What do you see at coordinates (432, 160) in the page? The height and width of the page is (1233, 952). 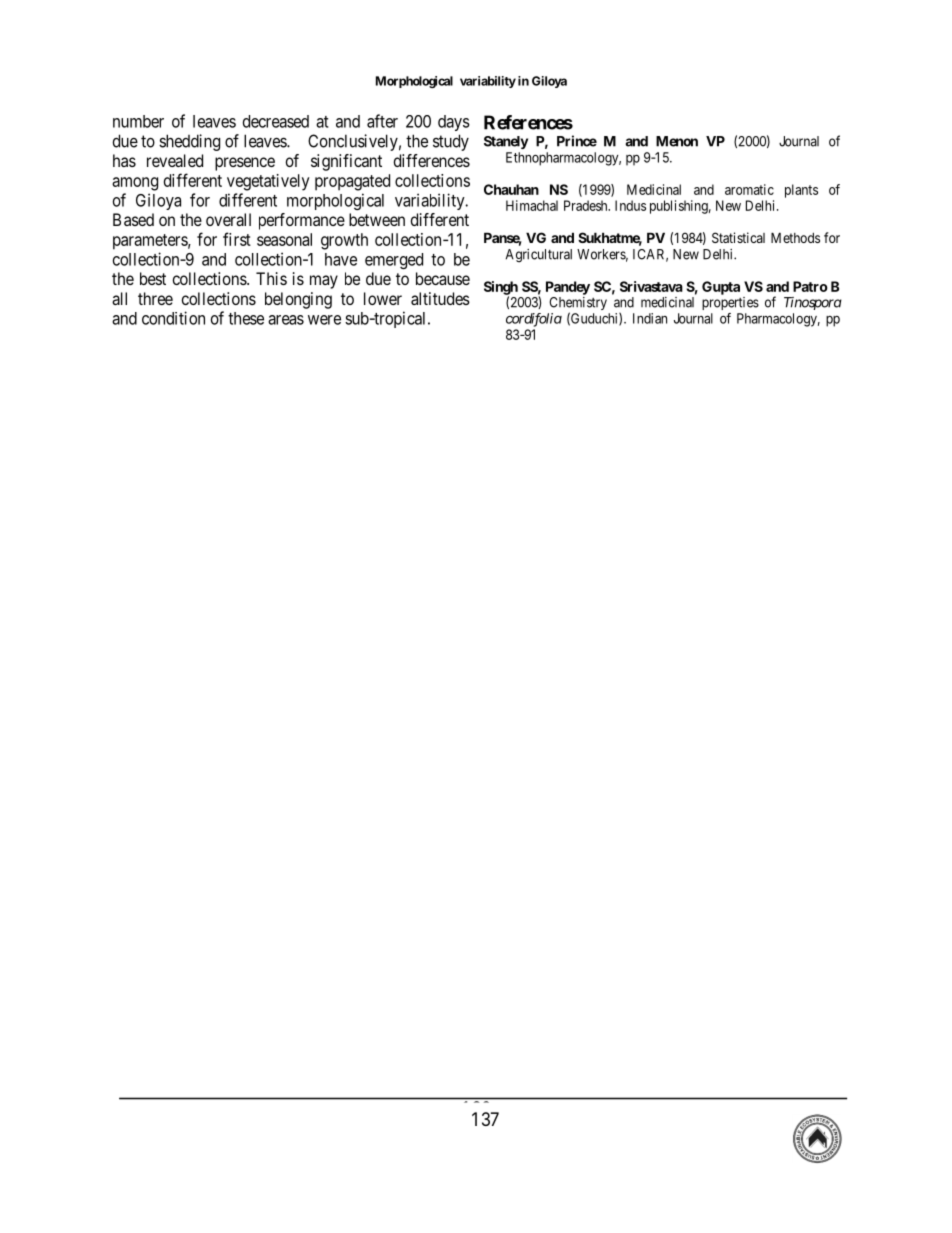 I see `differences` at bounding box center [432, 160].
